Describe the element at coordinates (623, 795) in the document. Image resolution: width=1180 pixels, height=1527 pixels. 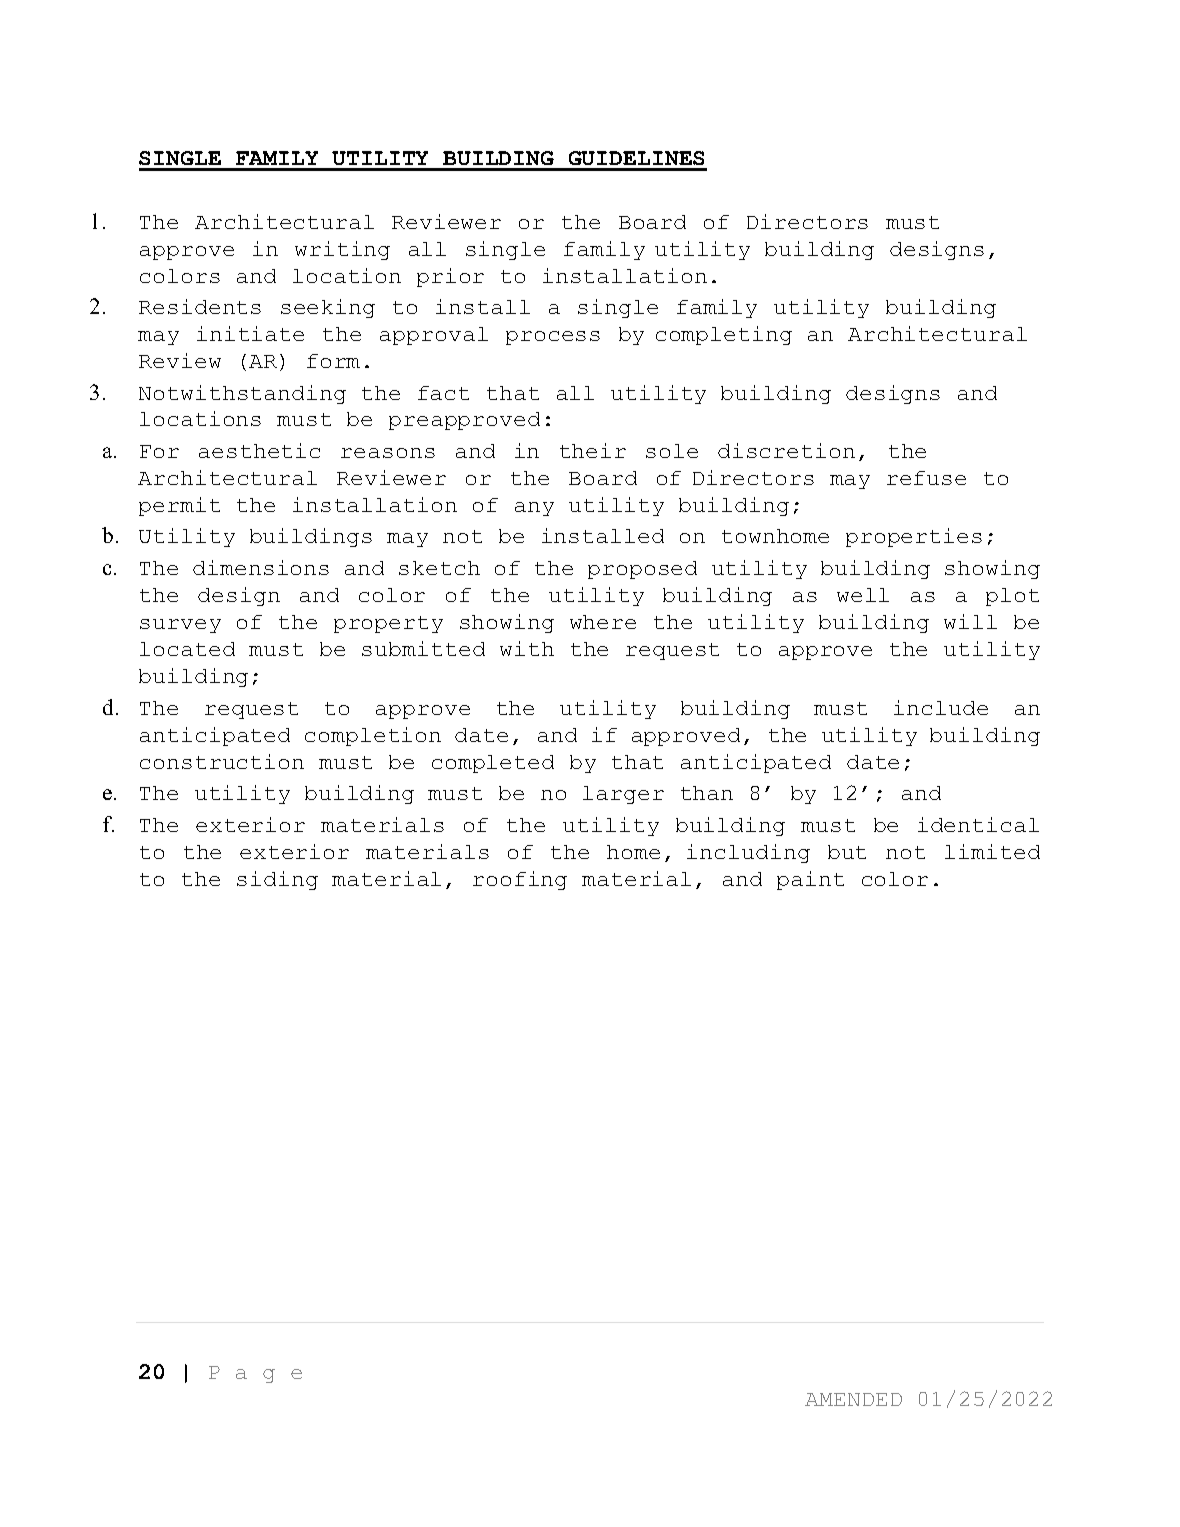
I see `larger` at that location.
